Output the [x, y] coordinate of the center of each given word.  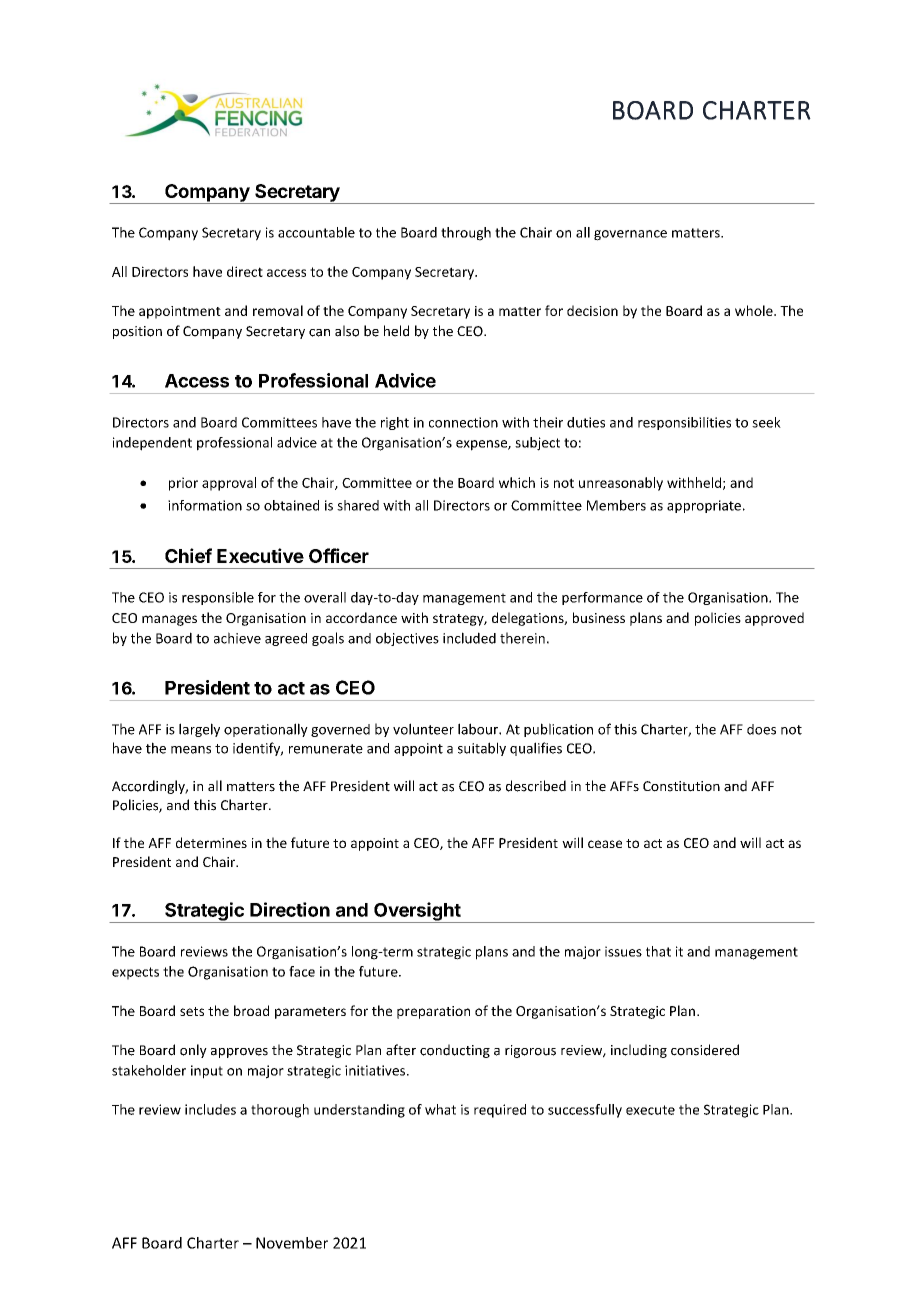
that [658, 951]
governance [630, 235]
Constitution [681, 786]
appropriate [704, 506]
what [440, 1109]
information [205, 505]
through [466, 234]
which [517, 482]
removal [278, 310]
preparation [433, 1012]
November [292, 1243]
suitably [482, 749]
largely [199, 730]
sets [192, 1011]
